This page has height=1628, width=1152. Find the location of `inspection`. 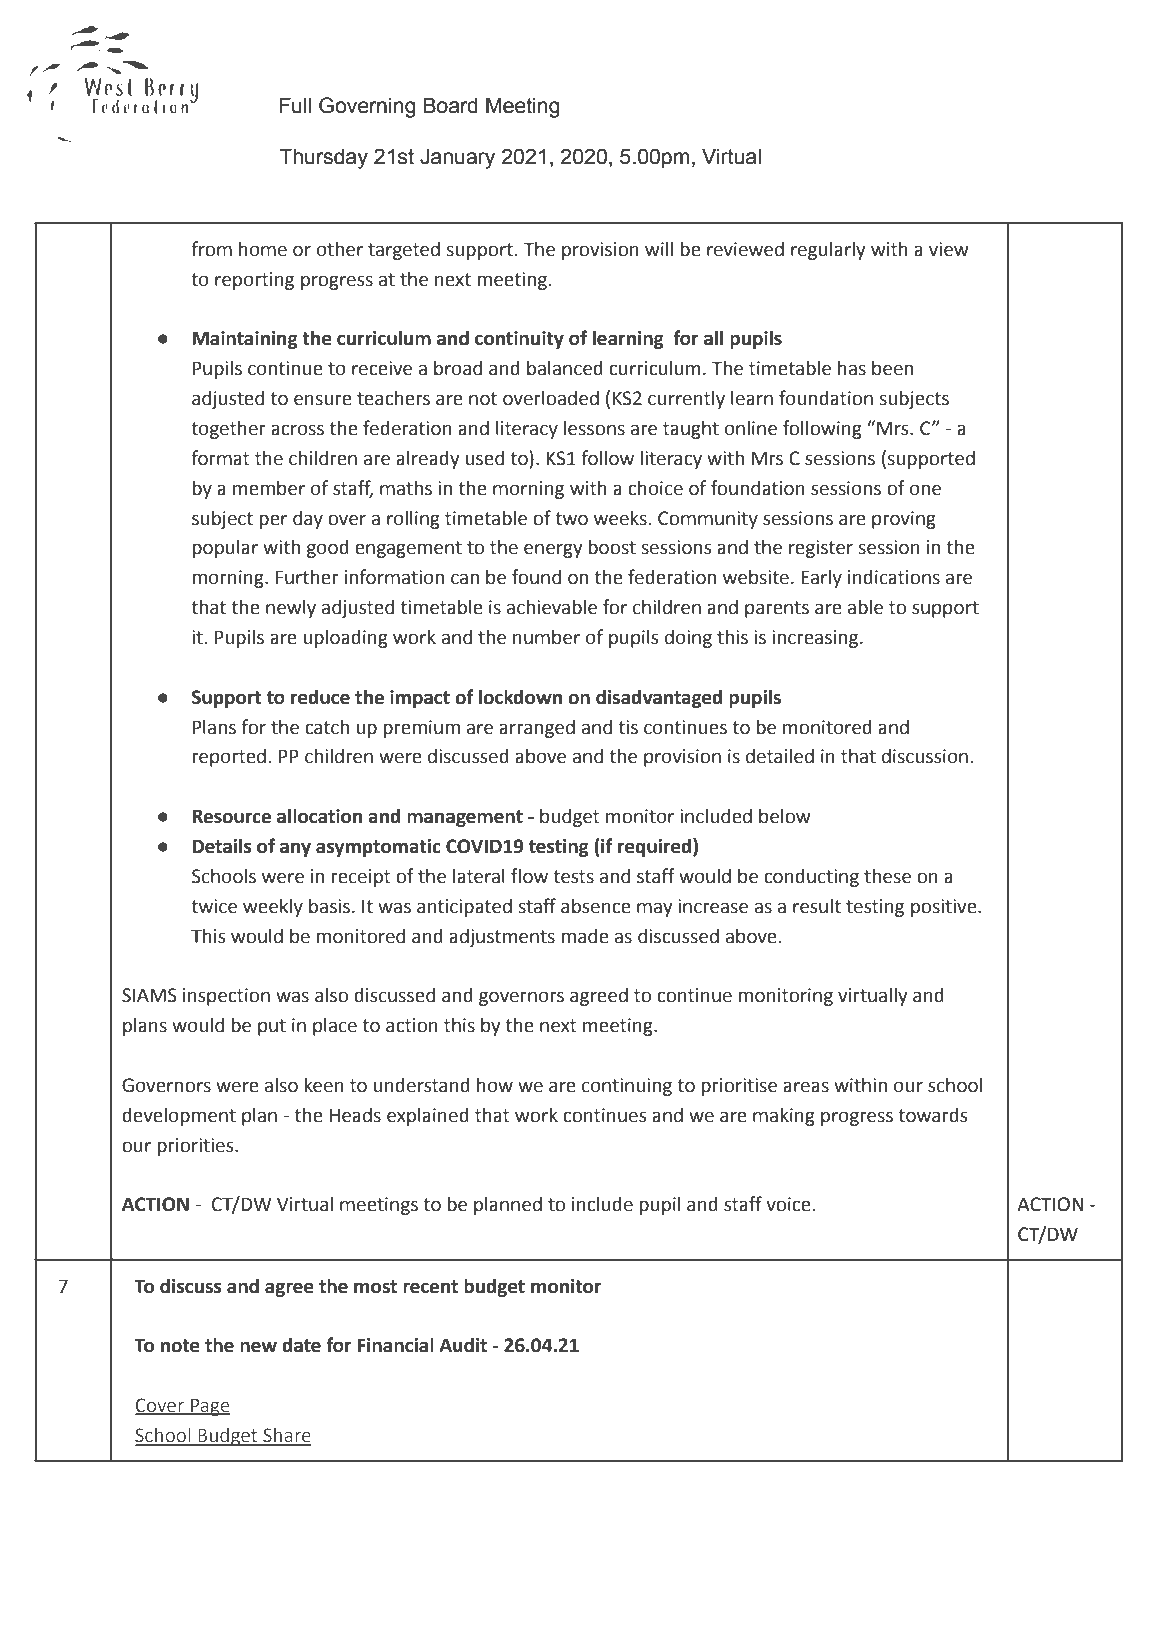

inspection is located at coordinates (226, 997).
